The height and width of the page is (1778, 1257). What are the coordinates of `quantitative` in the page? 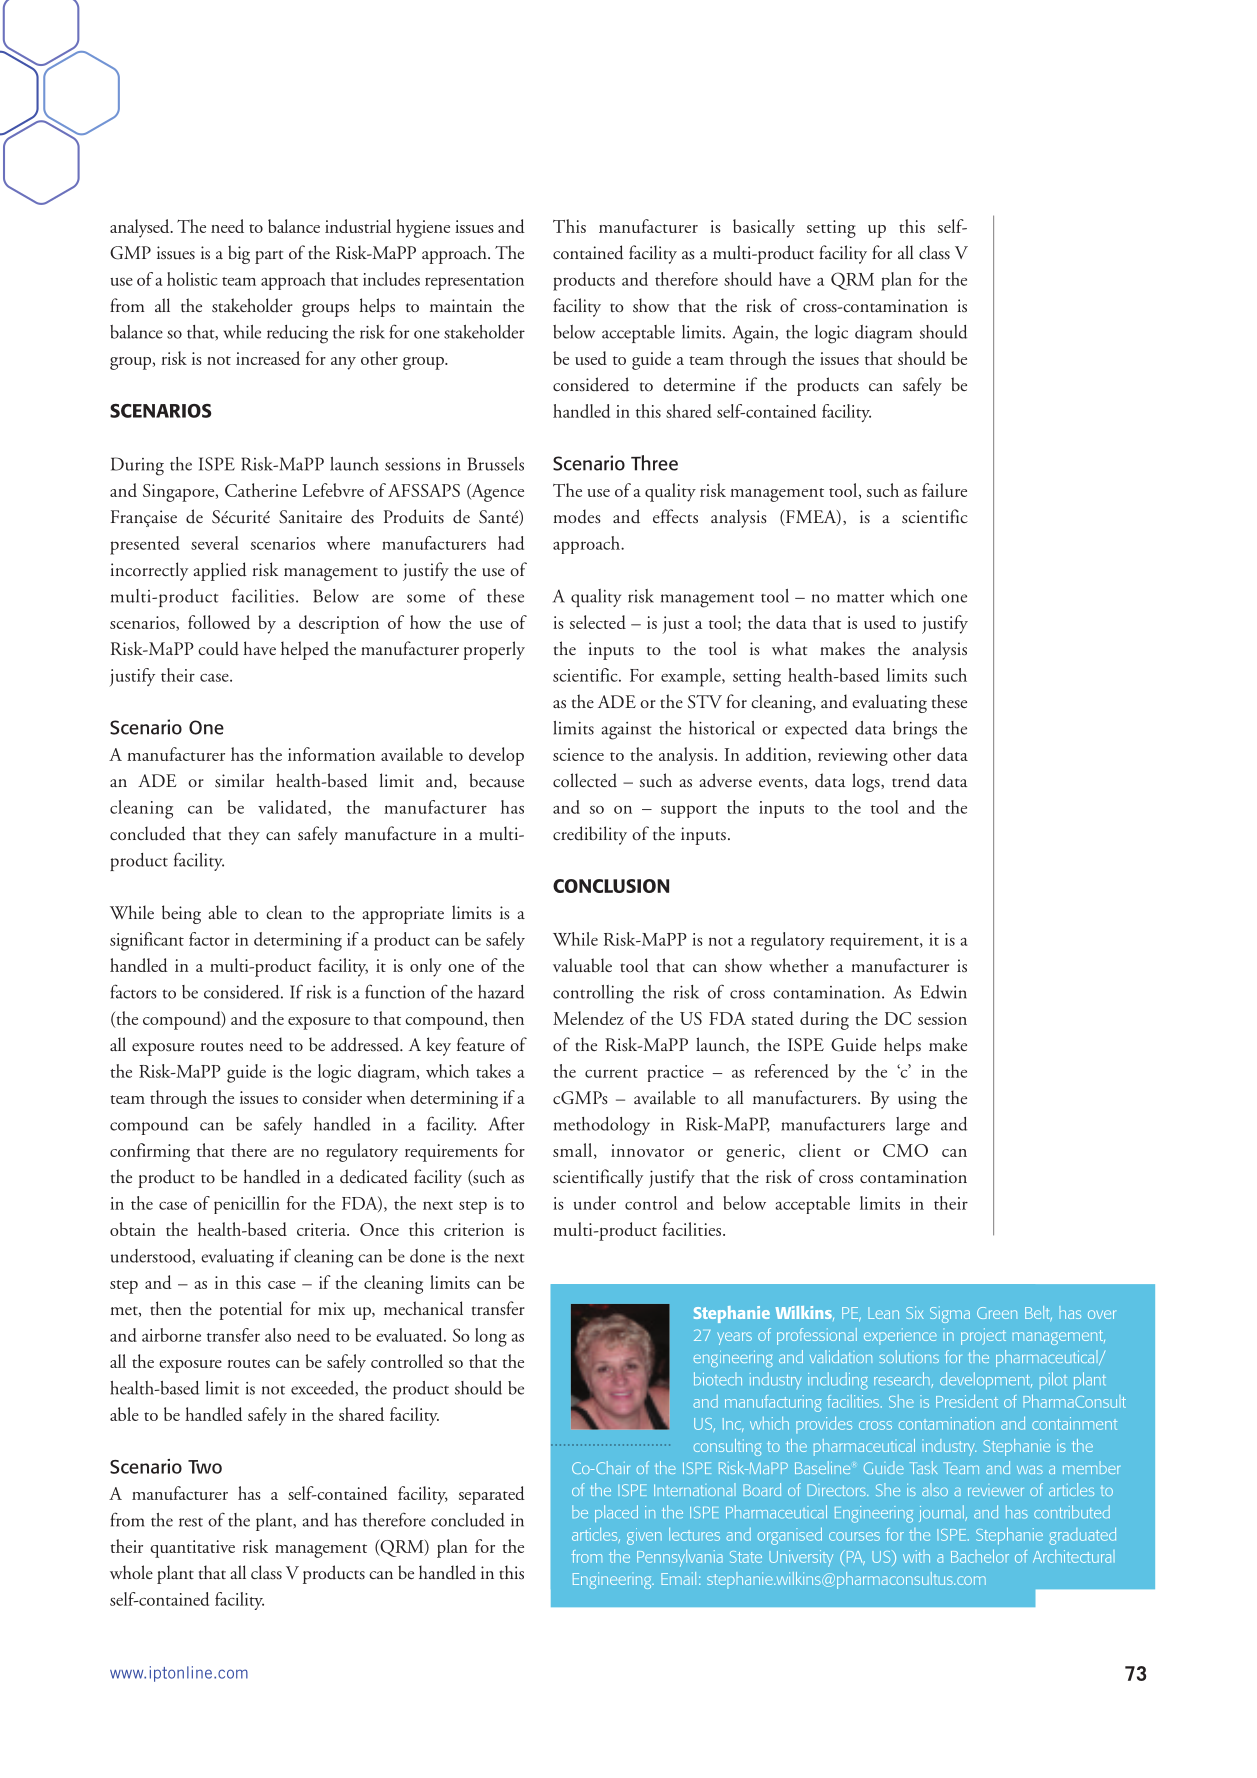 It's located at (192, 1549).
